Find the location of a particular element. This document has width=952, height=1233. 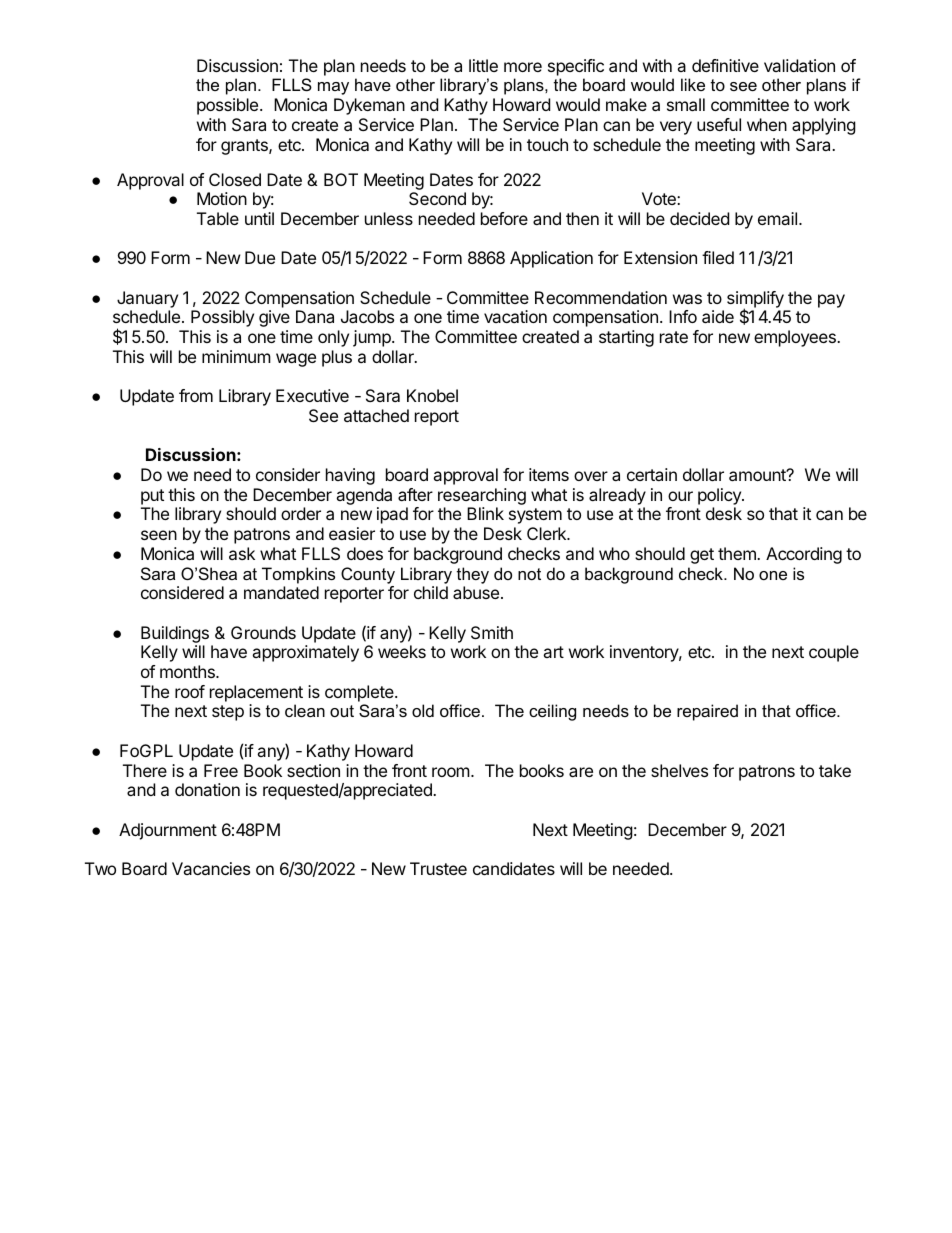

Adjournment is located at coordinates (168, 831).
